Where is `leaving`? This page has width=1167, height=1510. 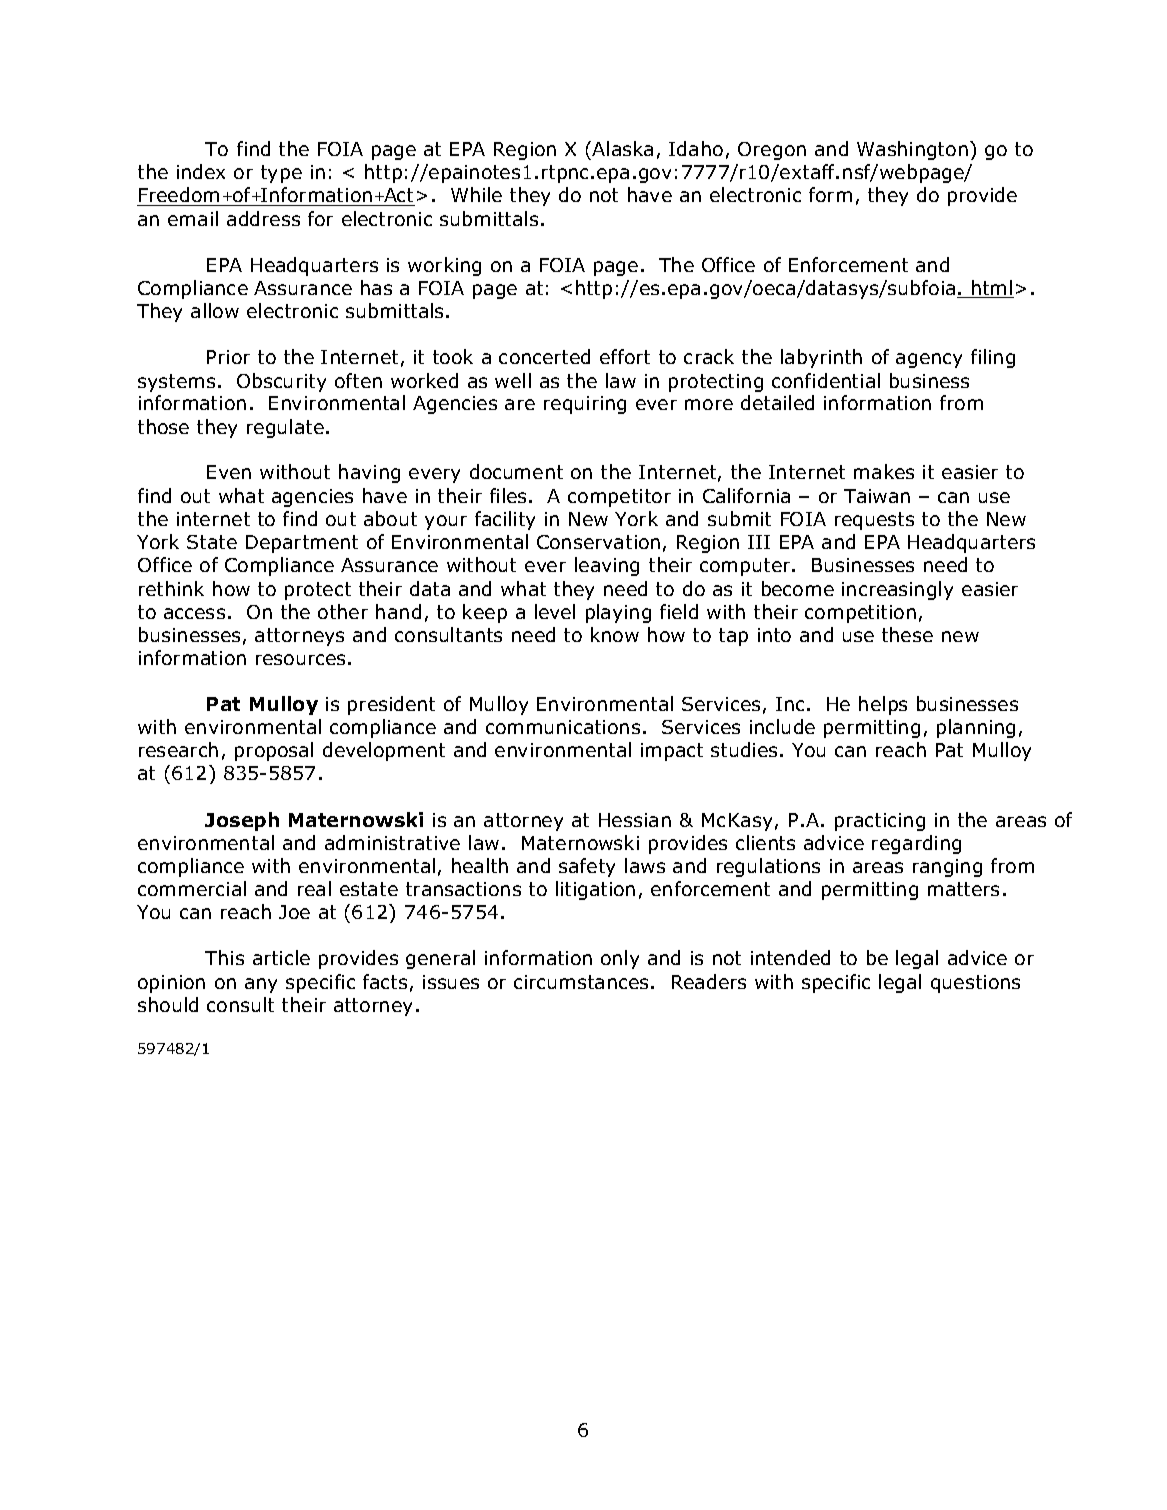 leaving is located at coordinates (607, 566).
